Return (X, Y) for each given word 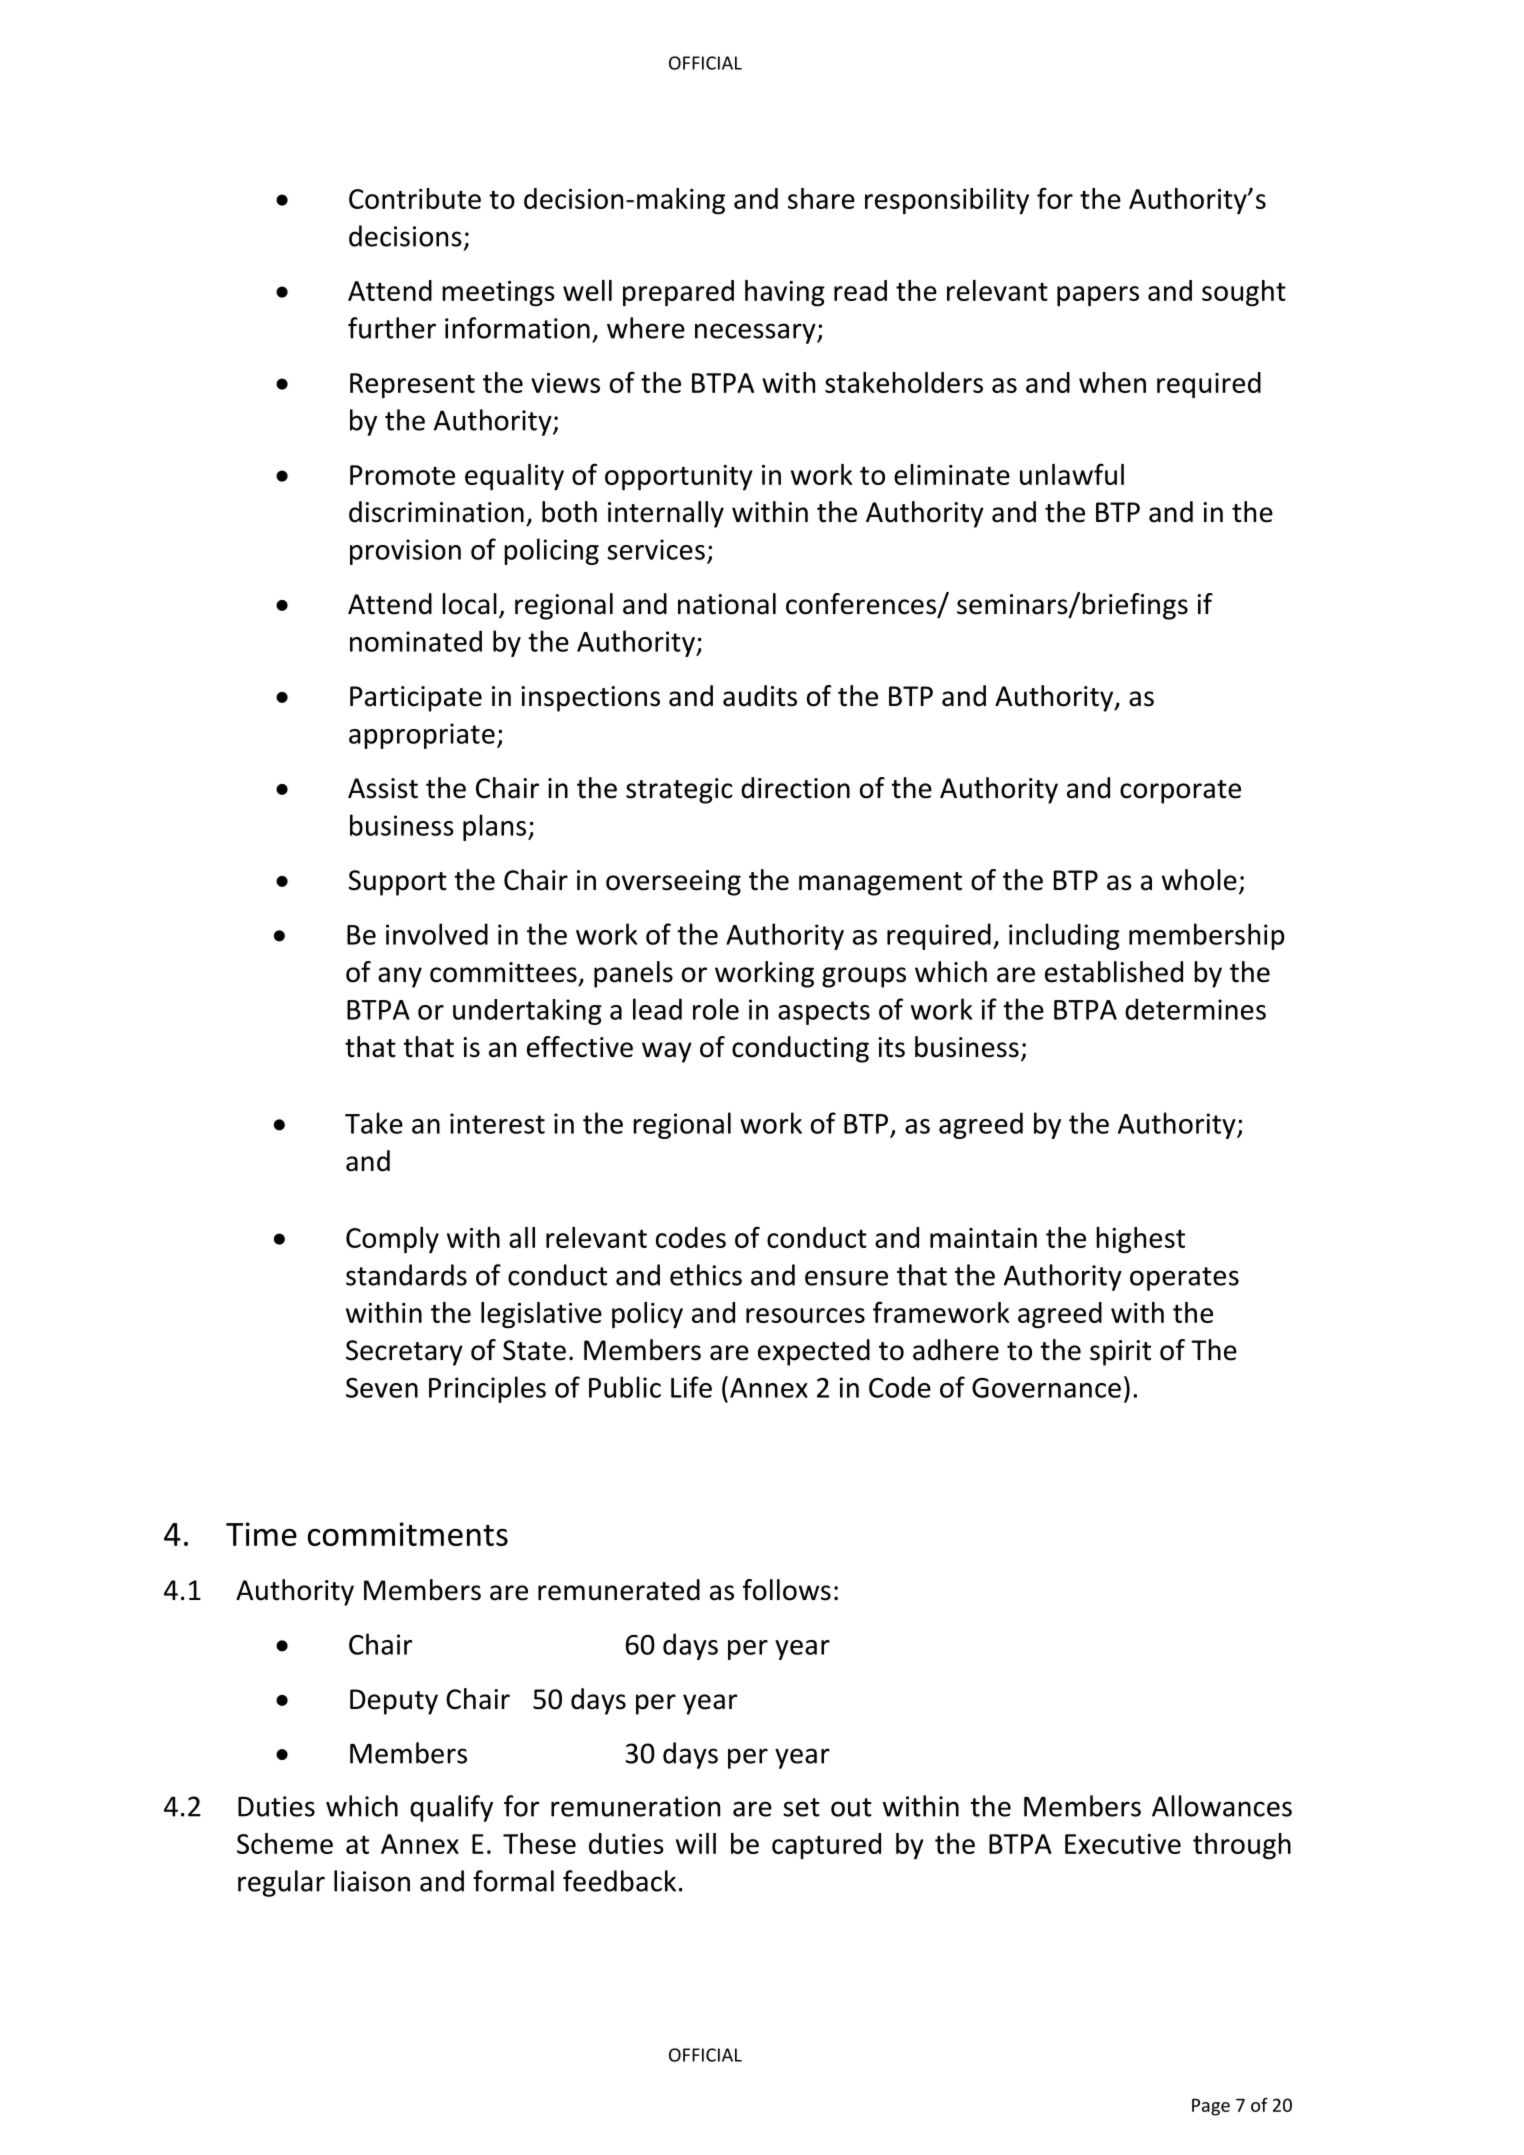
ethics (706, 1275)
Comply (392, 1240)
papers (1098, 296)
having (785, 293)
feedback (619, 1881)
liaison (372, 1881)
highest (1140, 1240)
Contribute (415, 198)
